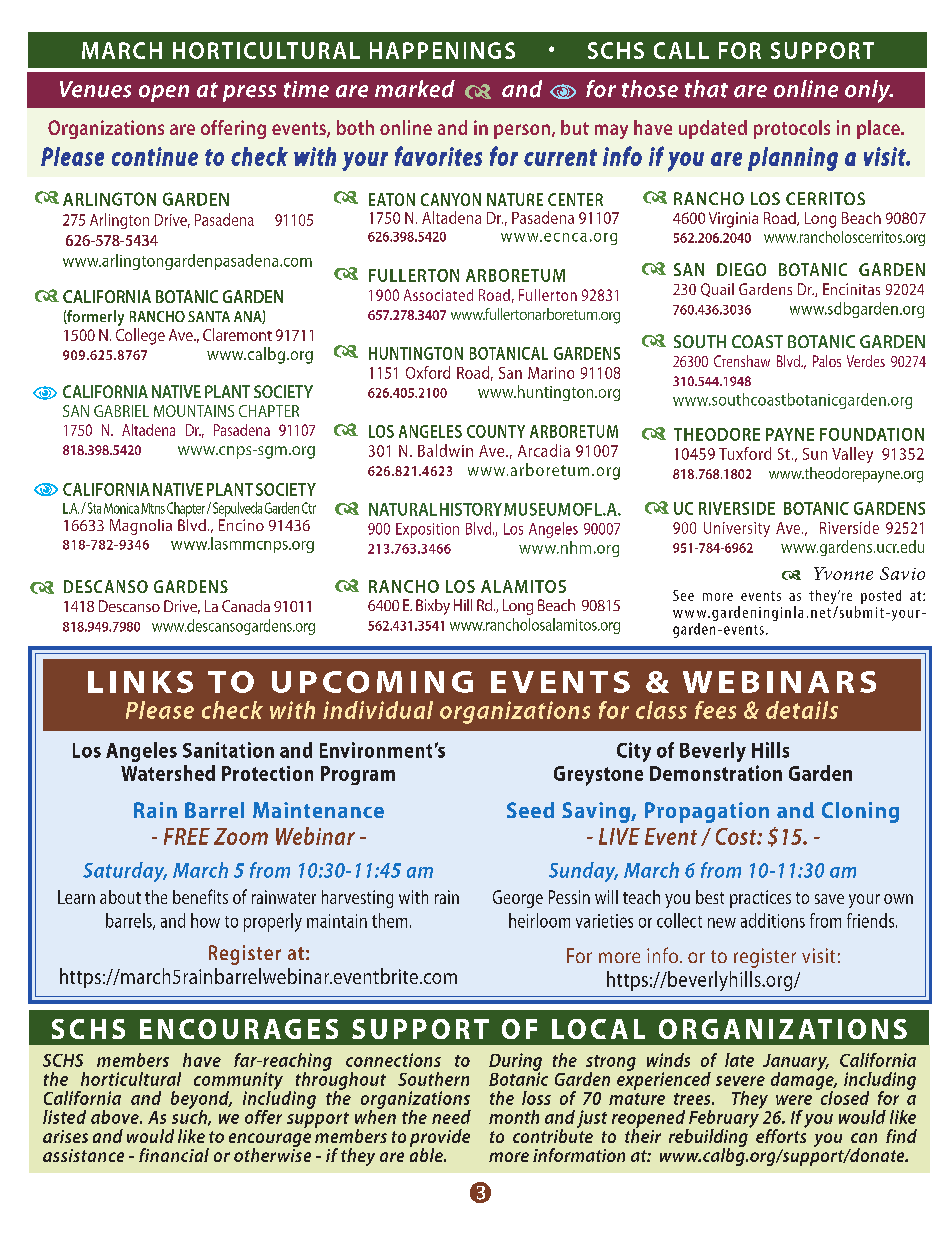  Describe the element at coordinates (868, 91) in the screenshot. I see `only` at that location.
